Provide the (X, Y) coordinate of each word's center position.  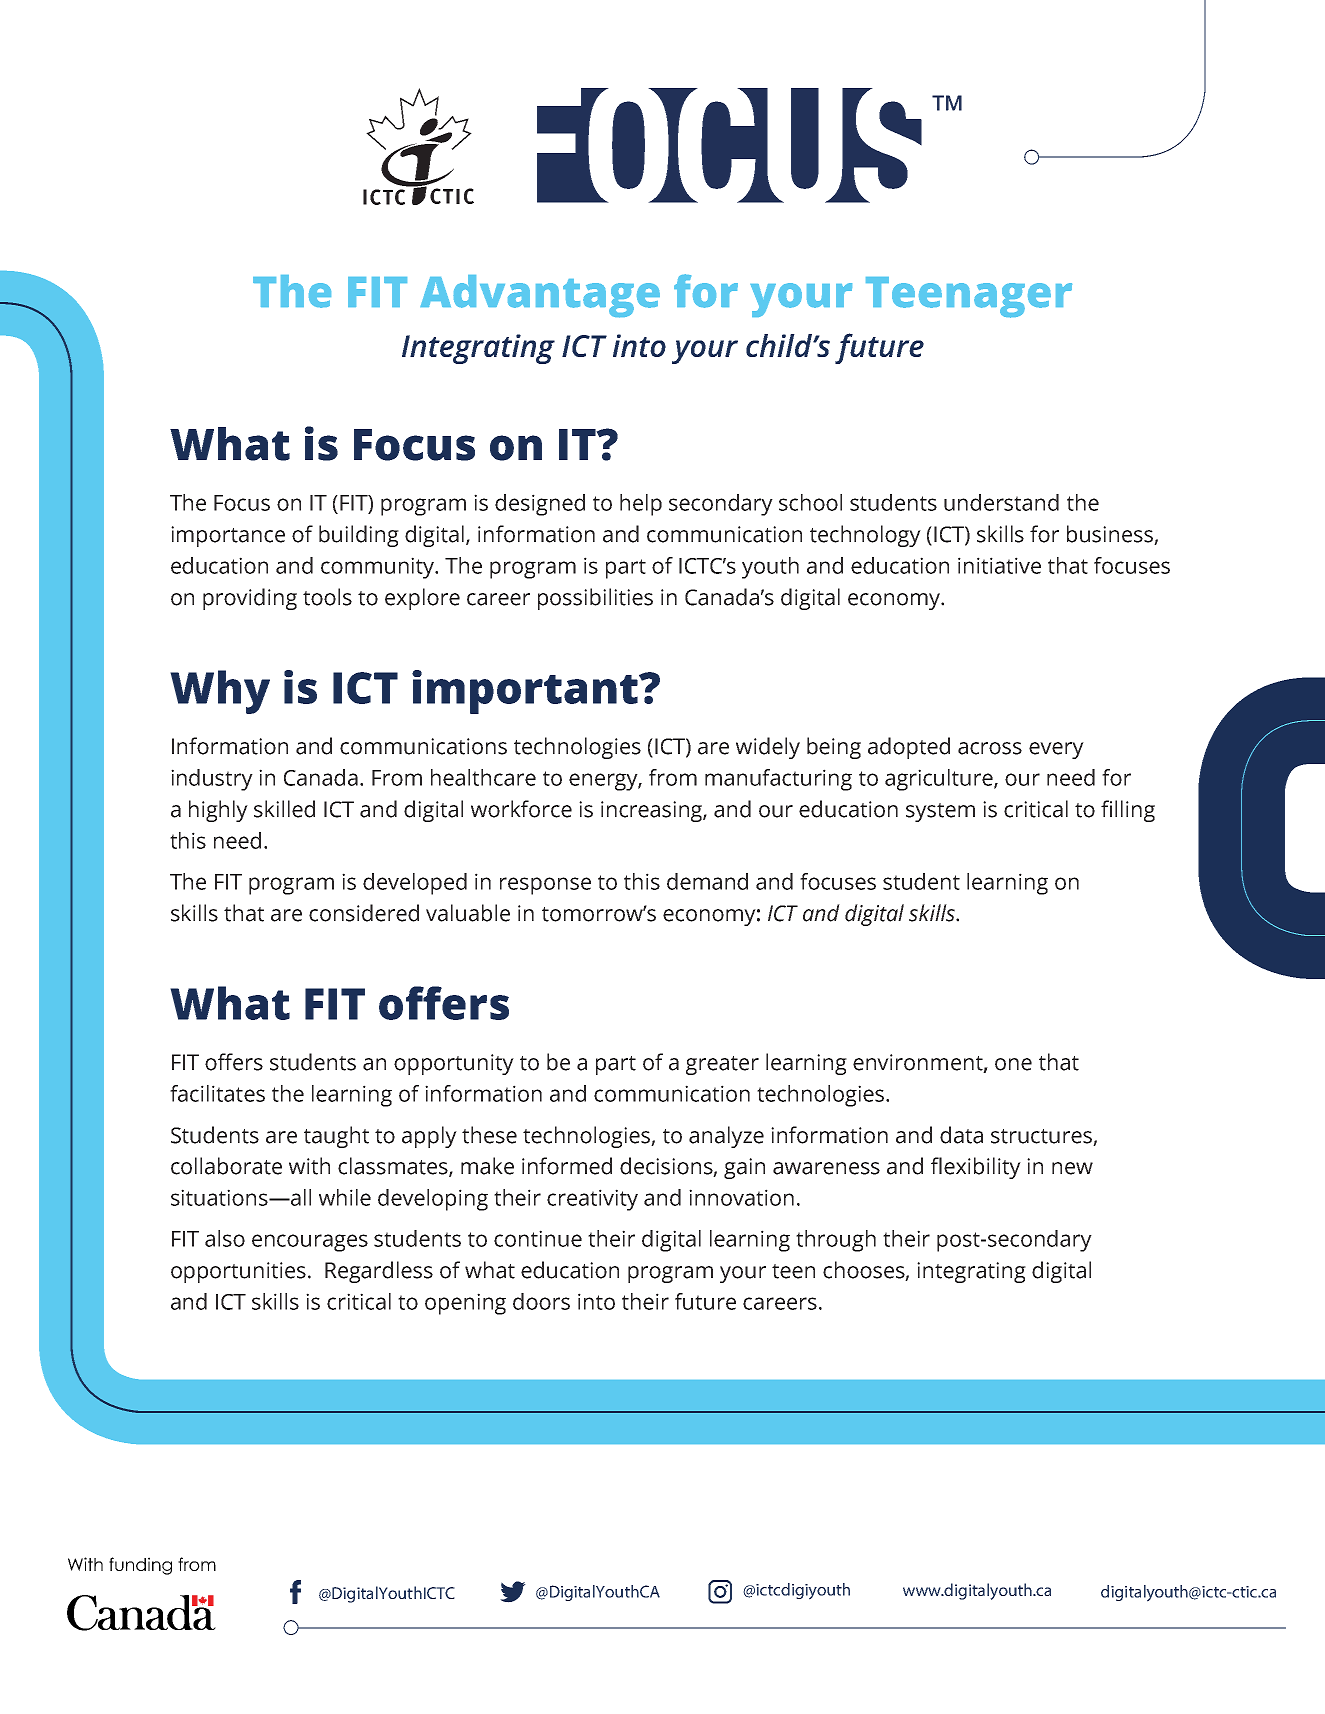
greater (722, 1065)
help (641, 505)
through (836, 1241)
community (379, 568)
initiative (999, 565)
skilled (284, 809)
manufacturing (778, 780)
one (1013, 1064)
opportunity (454, 1064)
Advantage (540, 296)
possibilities (595, 599)
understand (1001, 502)
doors (541, 1301)
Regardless (379, 1272)
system (940, 812)
